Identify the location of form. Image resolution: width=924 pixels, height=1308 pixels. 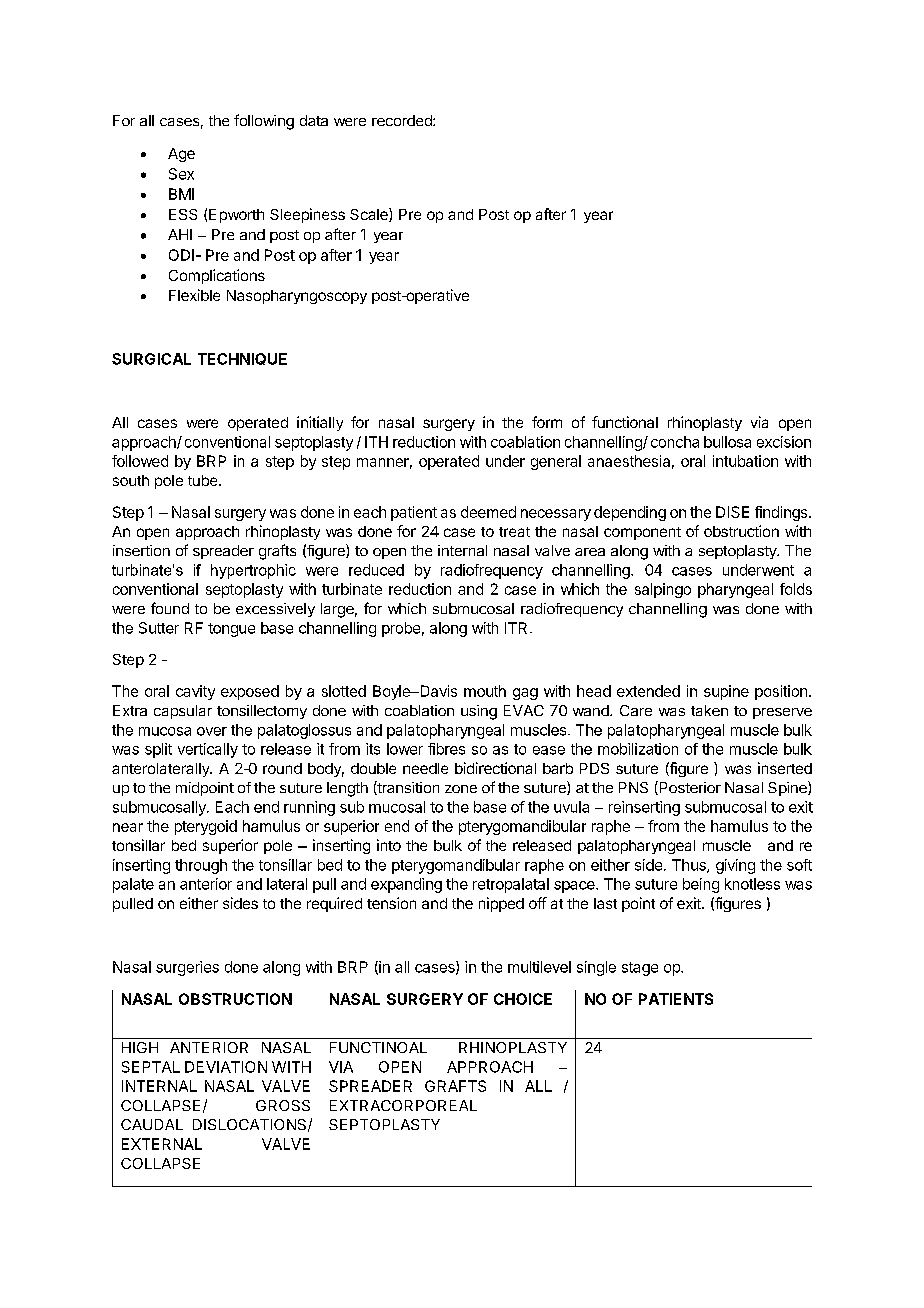
(547, 422).
